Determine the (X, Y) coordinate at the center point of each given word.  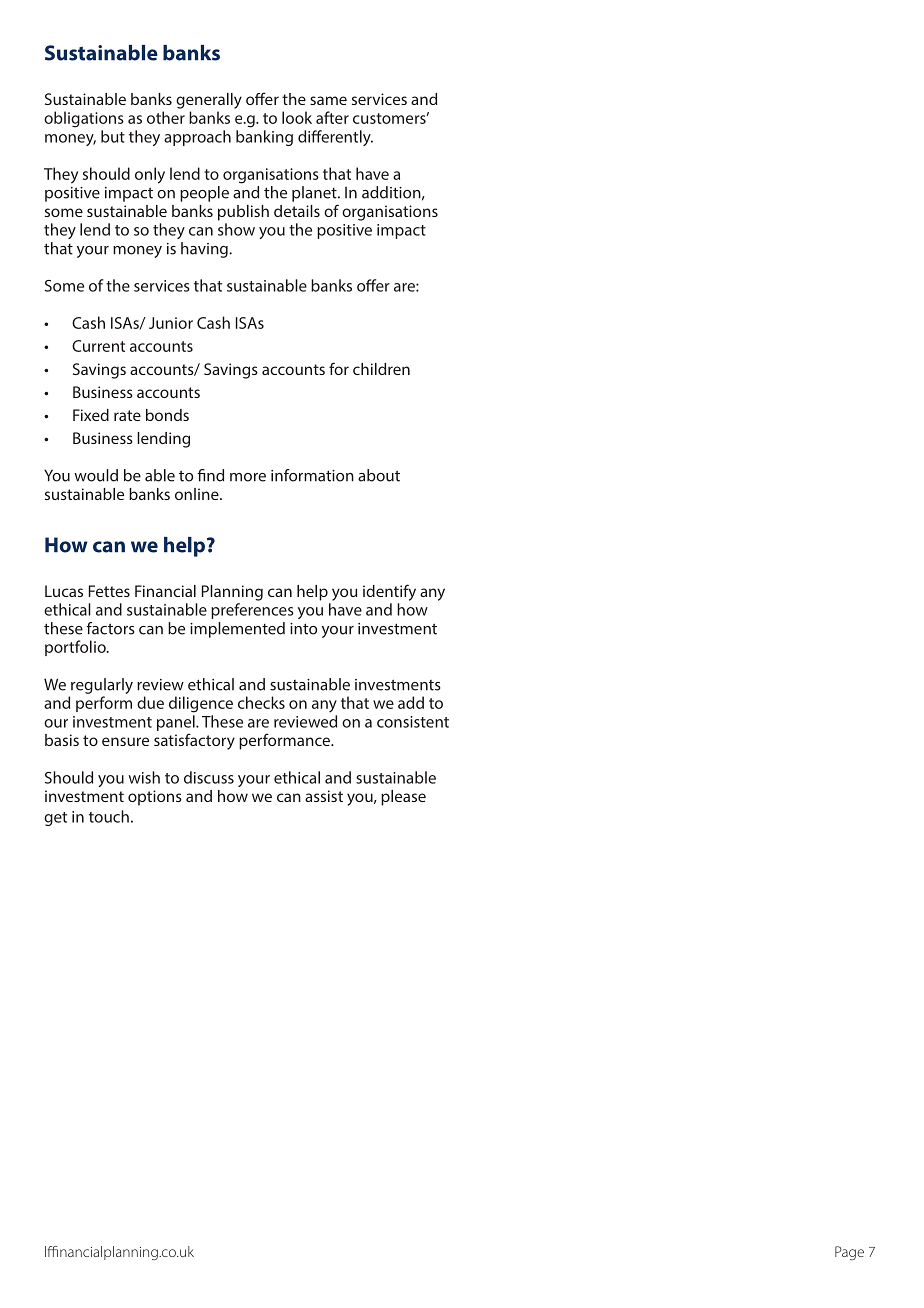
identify (389, 592)
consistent (413, 722)
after (332, 117)
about (379, 475)
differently (335, 138)
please (403, 798)
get (55, 819)
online (198, 494)
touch (109, 816)
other (166, 117)
